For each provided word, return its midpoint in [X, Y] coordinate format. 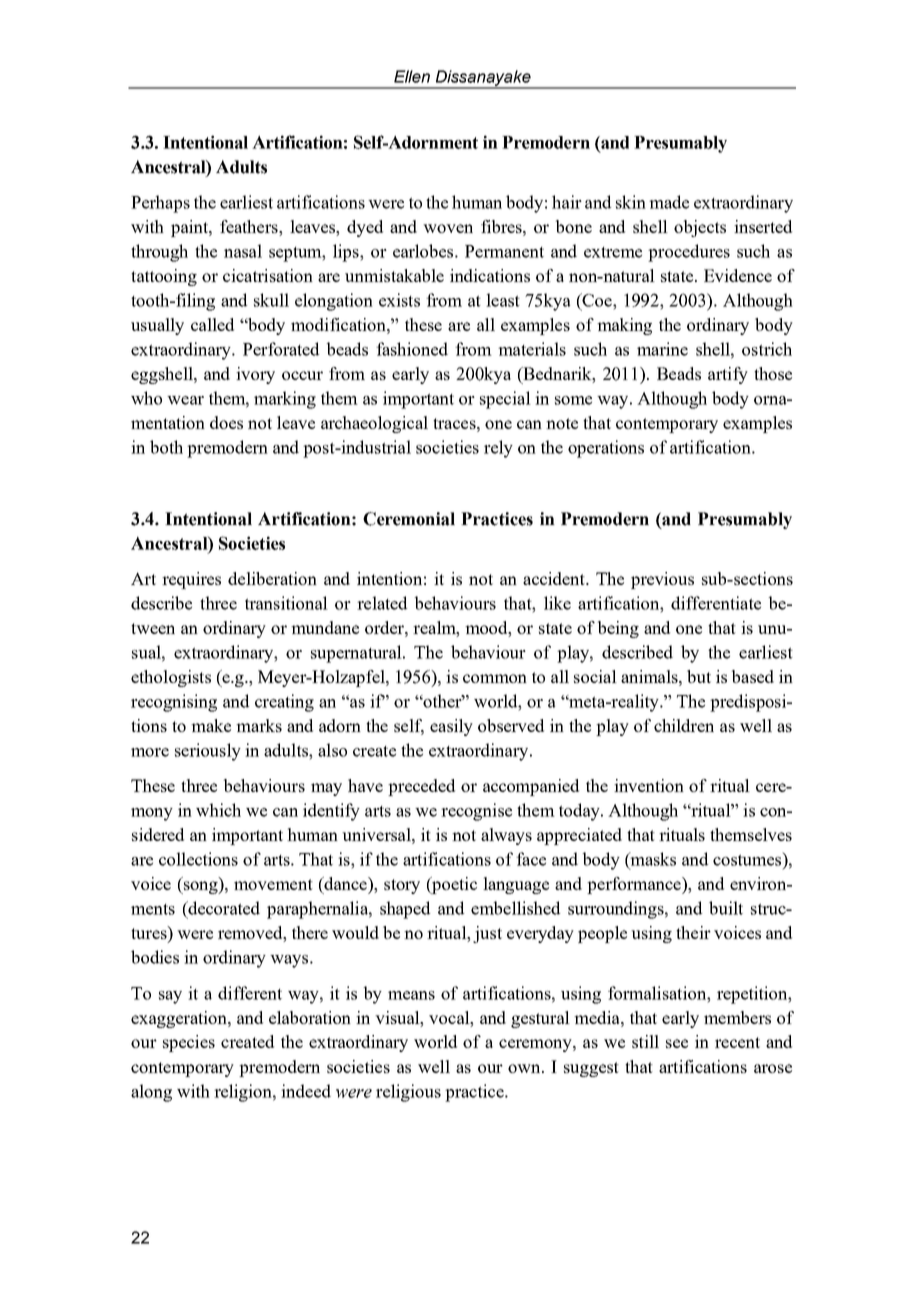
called [212, 324]
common [495, 678]
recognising [174, 703]
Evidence [738, 275]
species [189, 1043]
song [201, 887]
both [166, 447]
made [669, 202]
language [516, 885]
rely [498, 449]
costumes [748, 859]
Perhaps [160, 204]
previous [662, 580]
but [699, 676]
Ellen [412, 76]
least [503, 300]
